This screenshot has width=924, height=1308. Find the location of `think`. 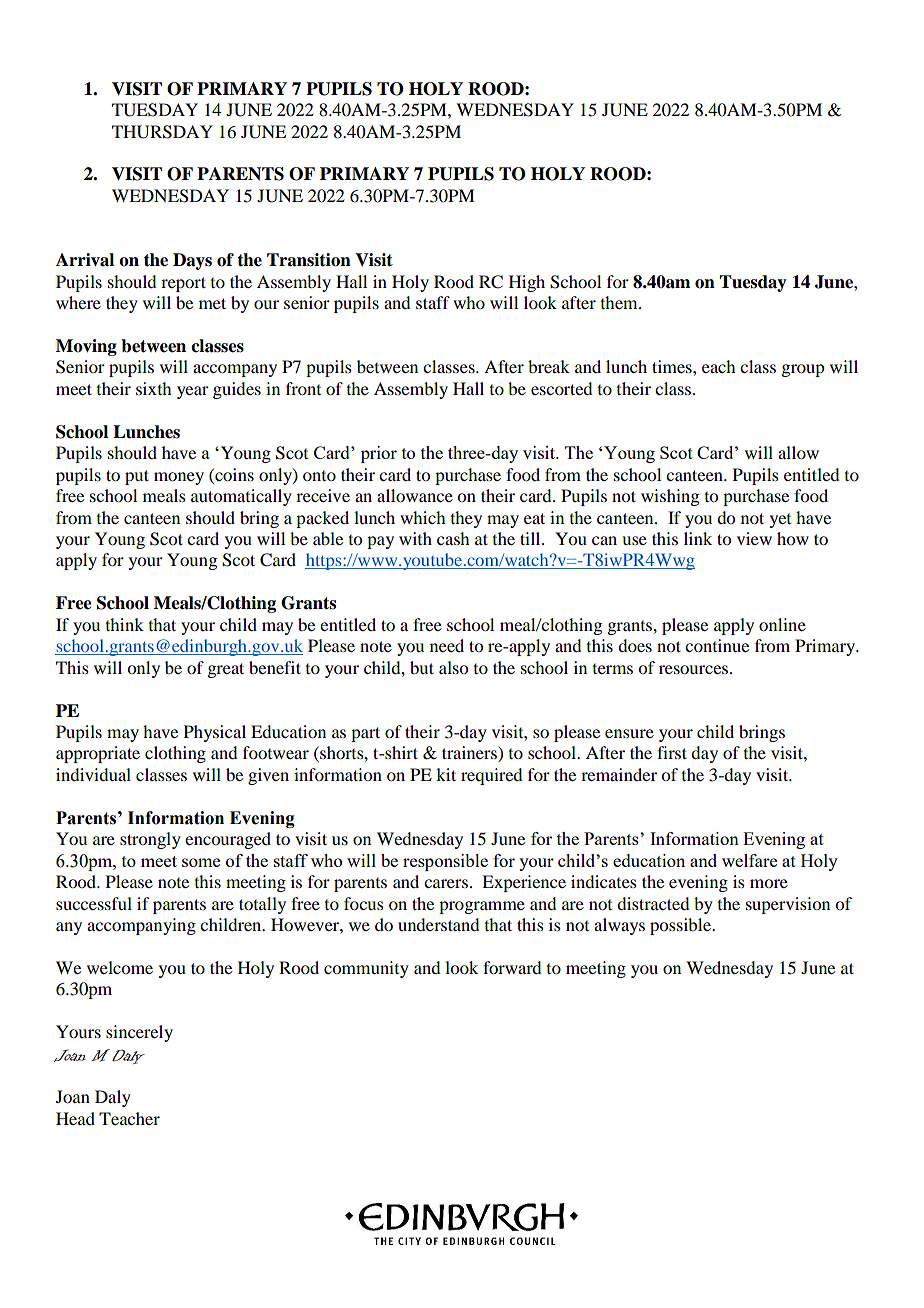

think is located at coordinates (125, 624).
